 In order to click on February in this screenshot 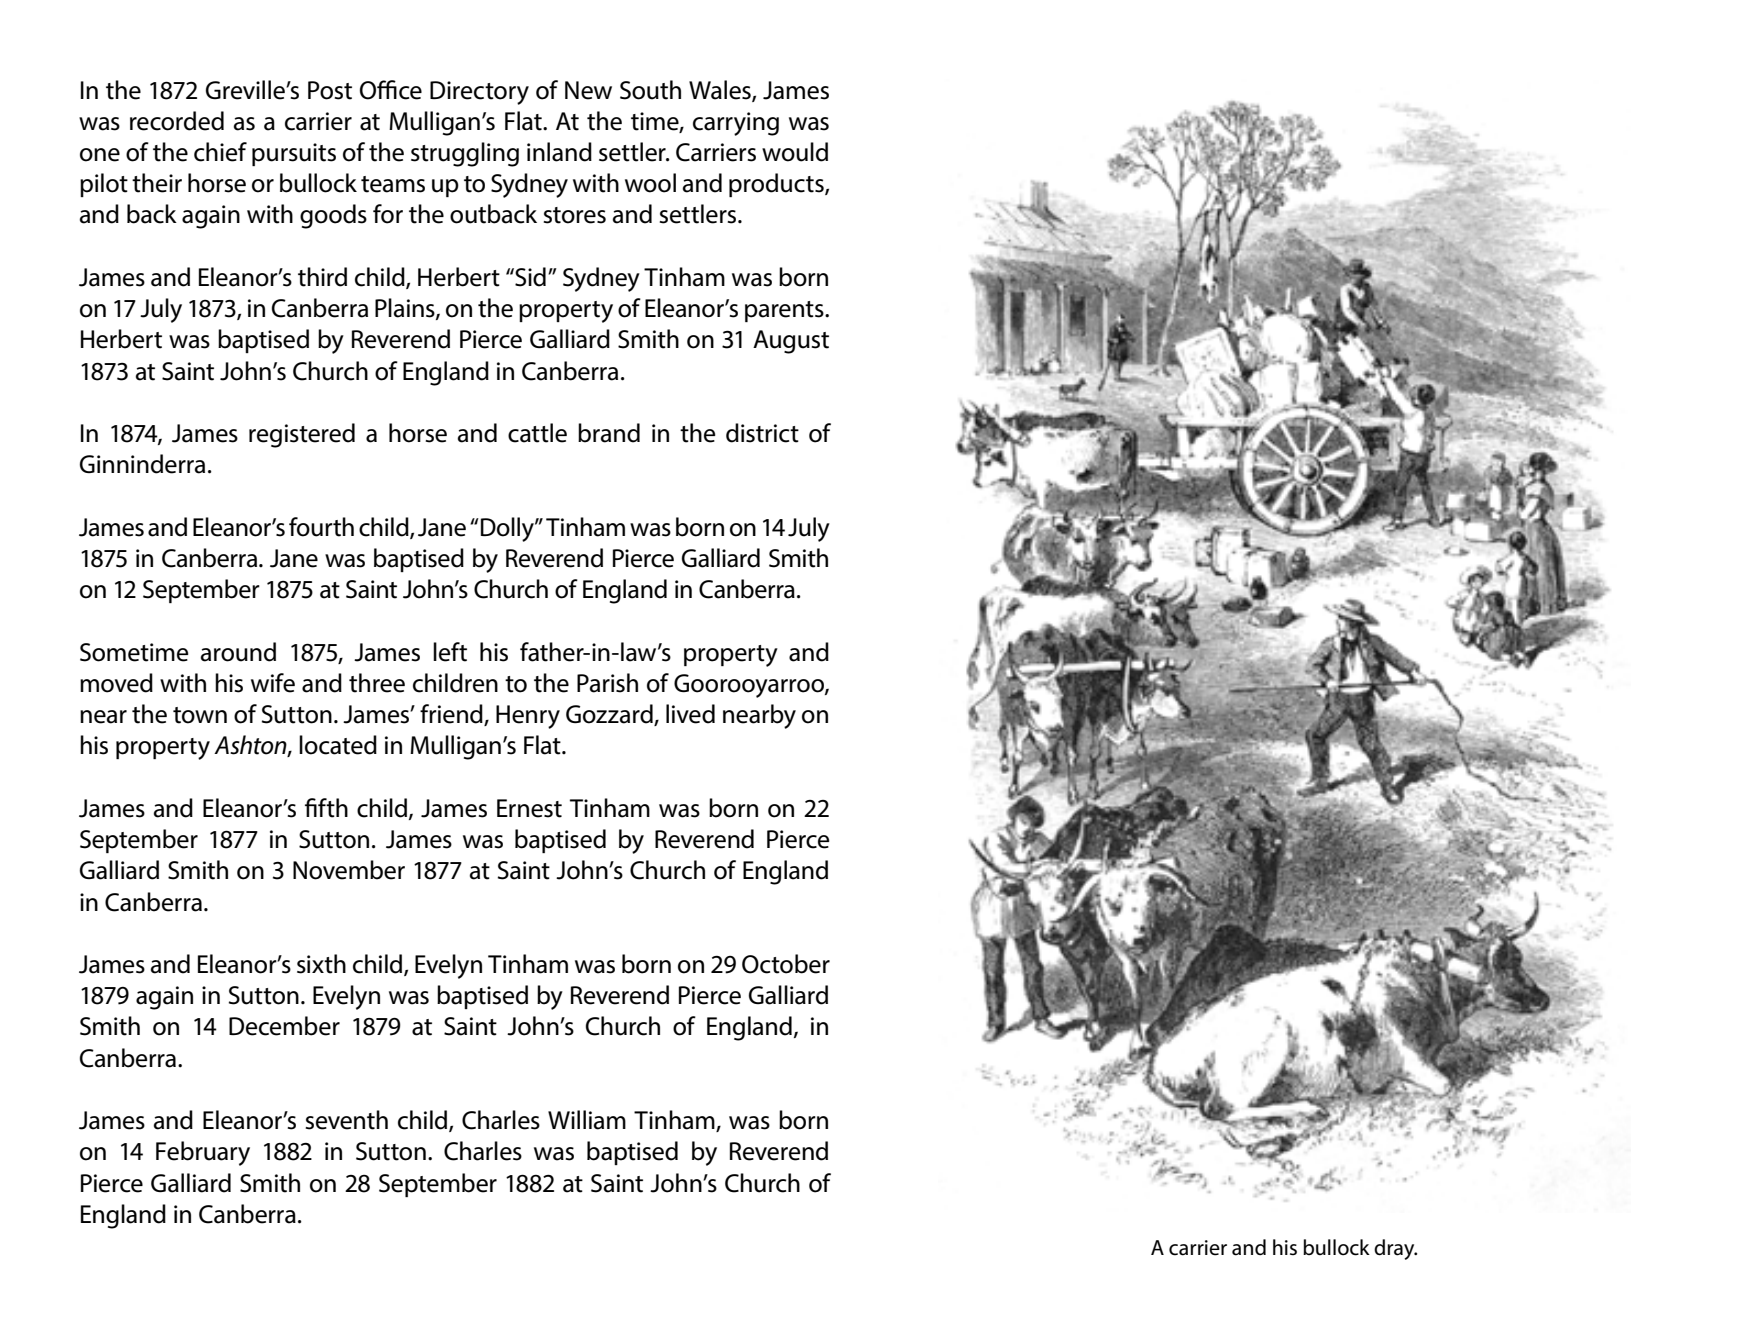, I will do `click(203, 1153)`.
